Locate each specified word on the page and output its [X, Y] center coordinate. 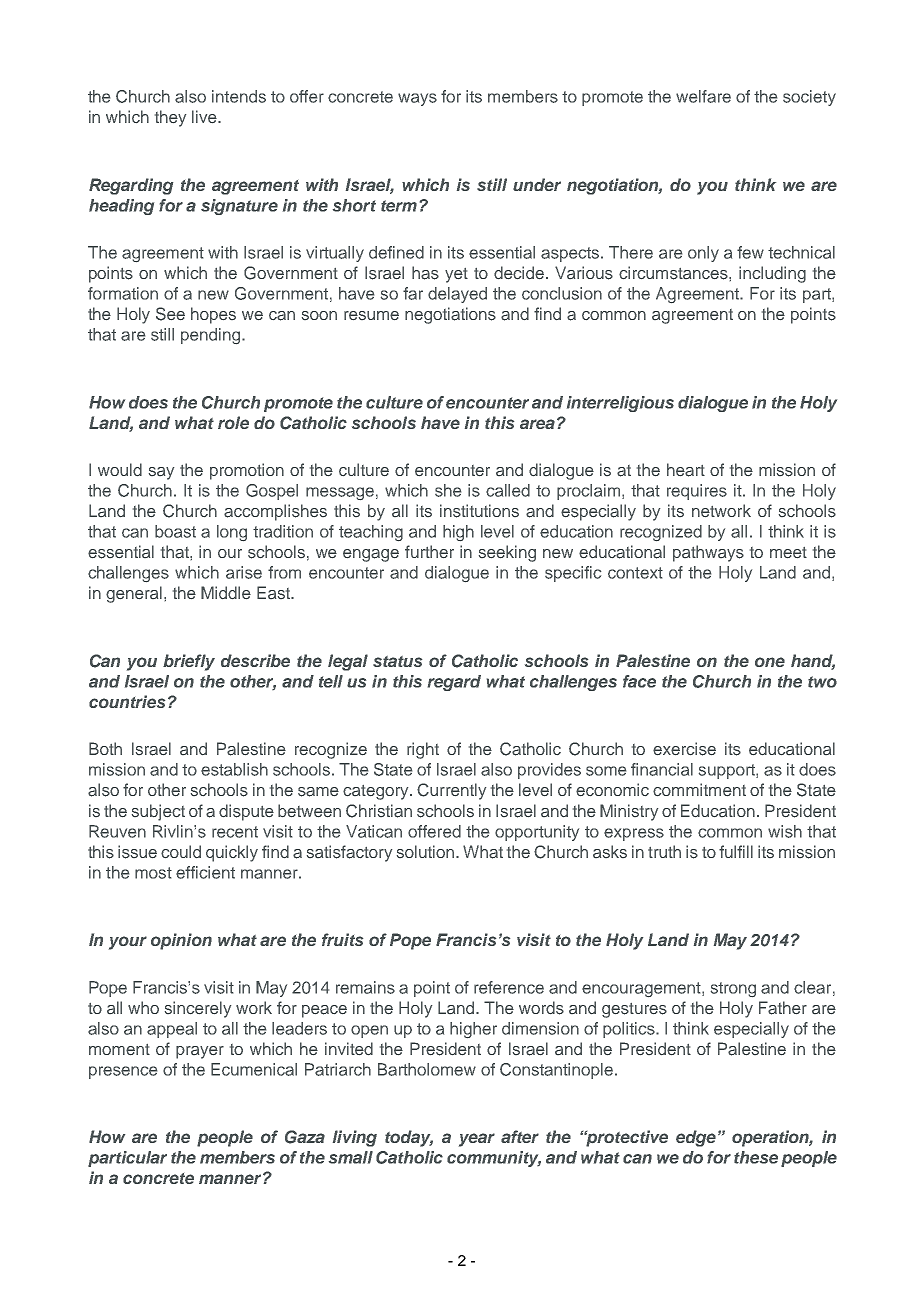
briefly [189, 662]
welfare [703, 96]
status [397, 661]
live [205, 116]
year [477, 1140]
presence [123, 1072]
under [537, 184]
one [770, 662]
